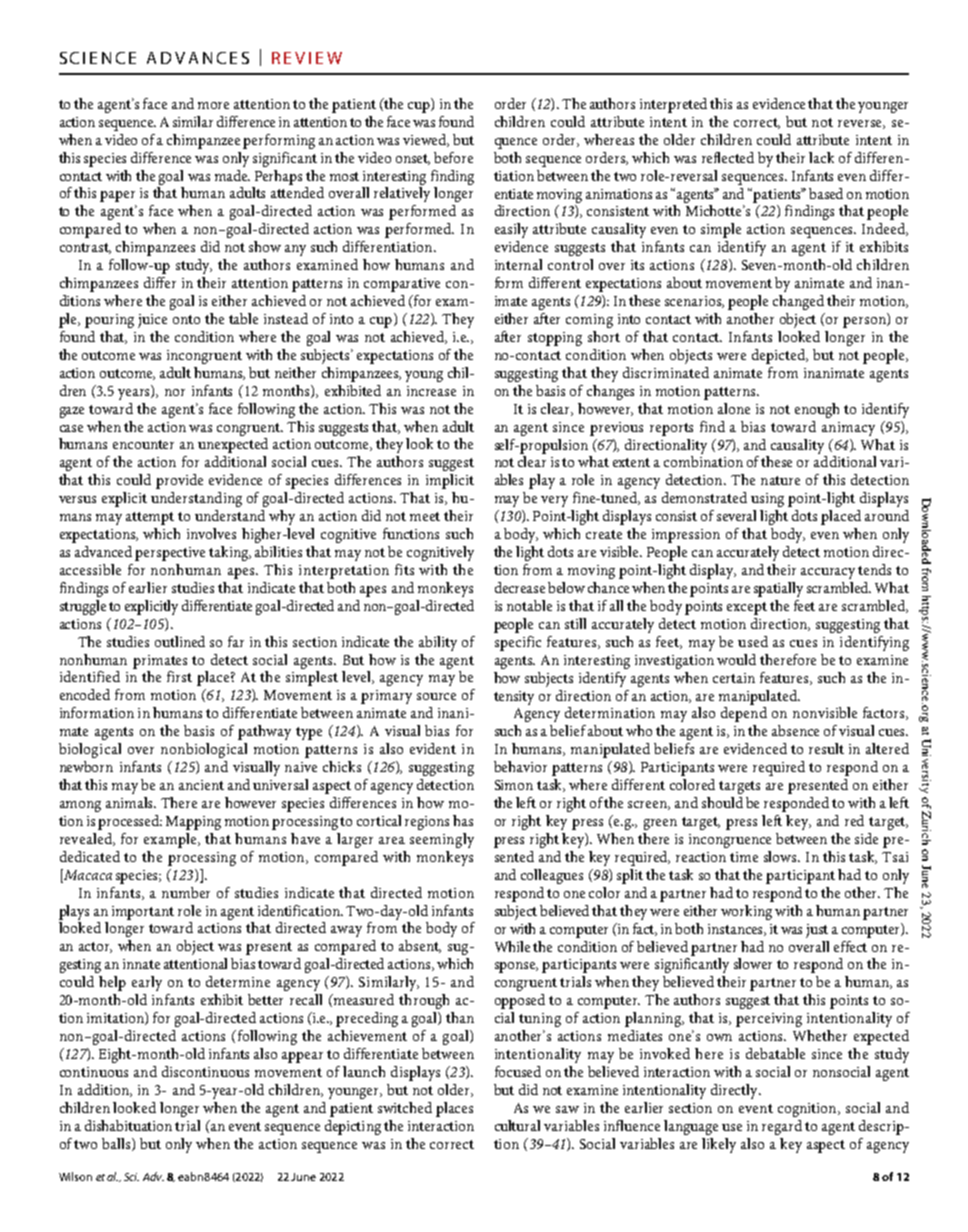  Describe the element at coordinates (117, 1144) in the screenshot. I see `balls` at that location.
